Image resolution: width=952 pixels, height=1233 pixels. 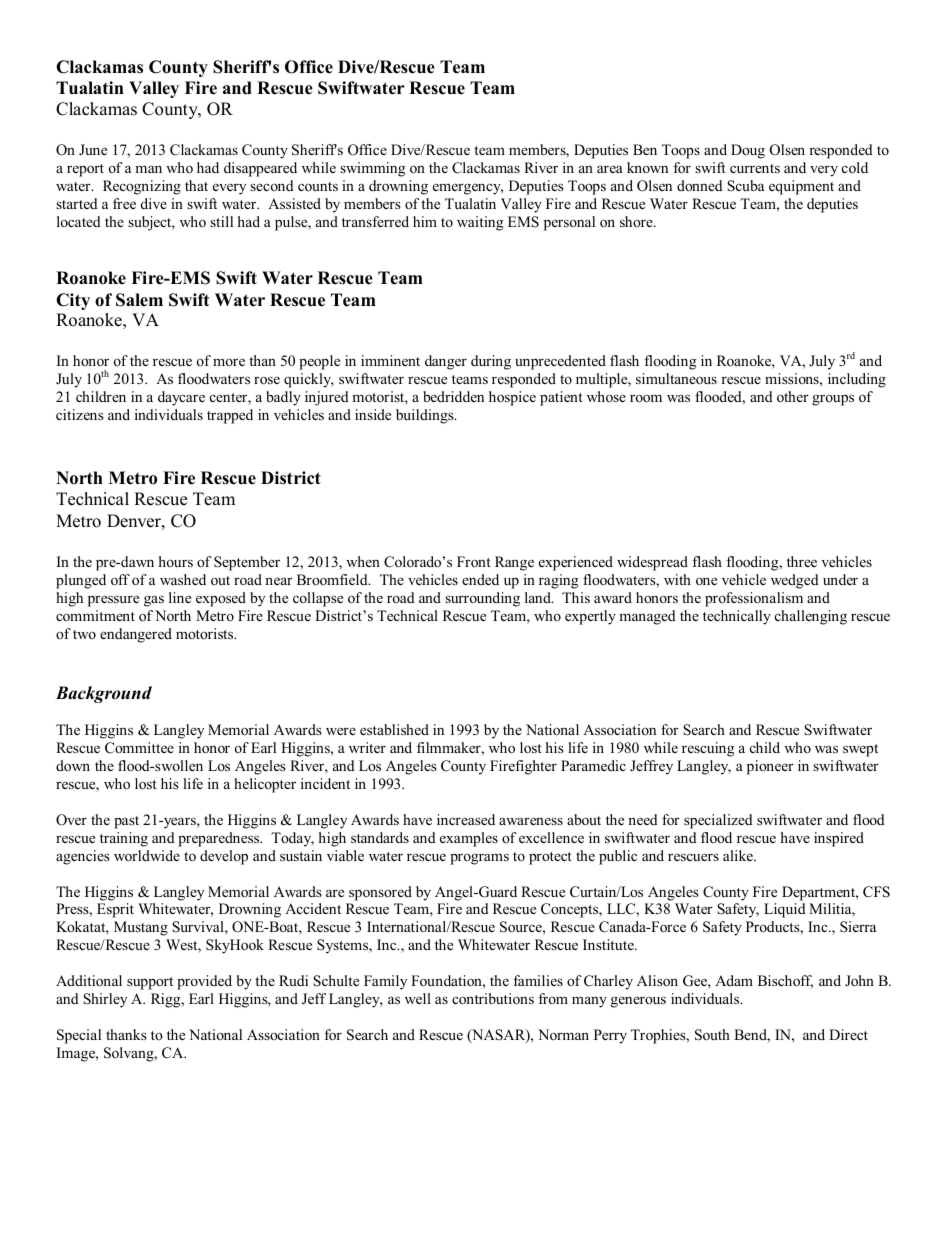 What do you see at coordinates (793, 396) in the screenshot?
I see `other` at bounding box center [793, 396].
